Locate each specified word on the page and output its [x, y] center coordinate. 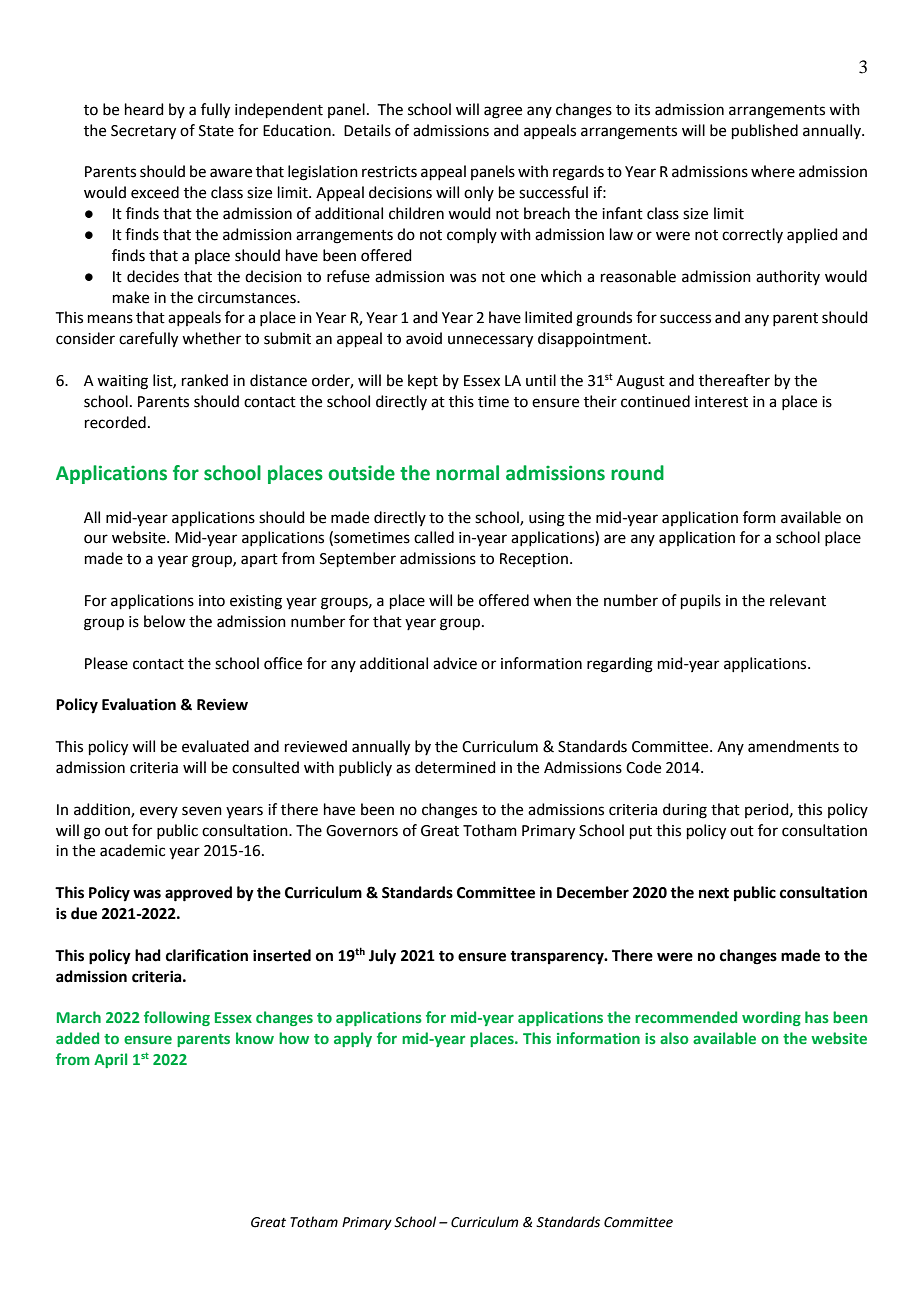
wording [771, 1018]
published [765, 131]
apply [353, 1039]
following [177, 1018]
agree [503, 112]
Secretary [143, 132]
